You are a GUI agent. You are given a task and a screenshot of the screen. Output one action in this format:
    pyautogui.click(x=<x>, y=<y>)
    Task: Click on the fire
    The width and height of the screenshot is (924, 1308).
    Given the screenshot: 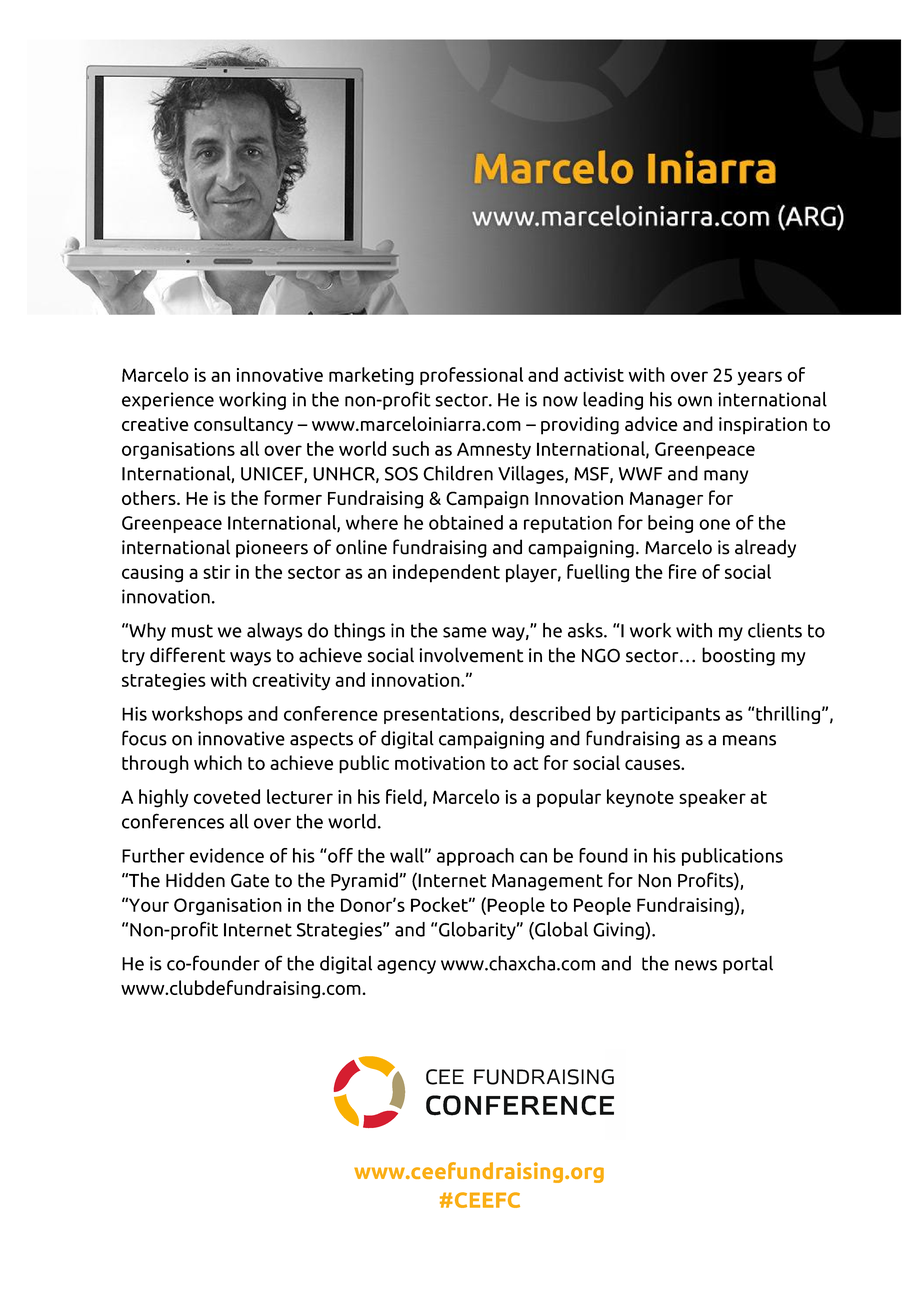 What is the action you would take?
    pyautogui.click(x=683, y=571)
